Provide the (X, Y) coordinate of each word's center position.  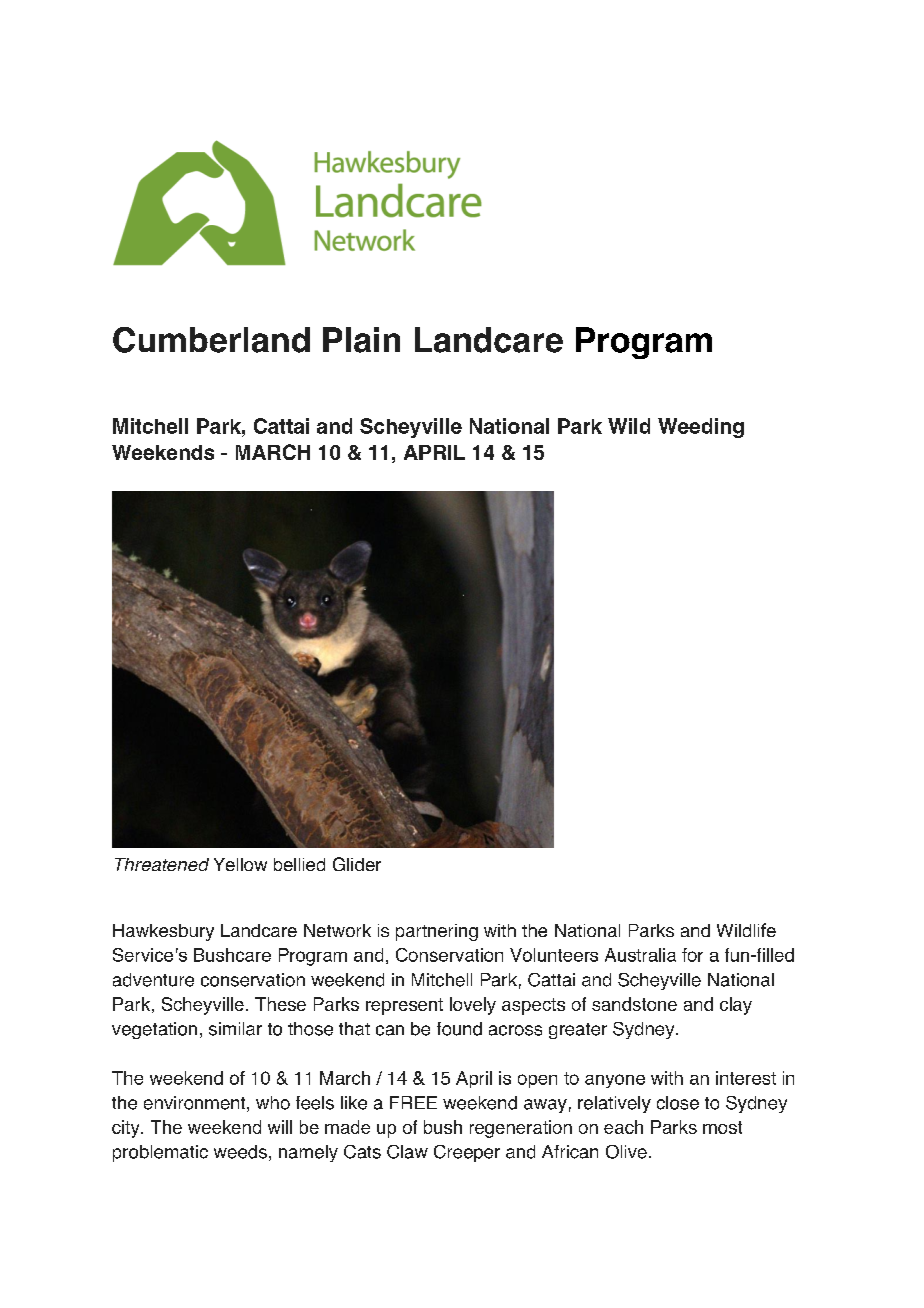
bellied (299, 864)
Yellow (240, 864)
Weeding (701, 428)
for (692, 955)
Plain (361, 340)
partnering (437, 932)
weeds (240, 1152)
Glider (357, 864)
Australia (640, 955)
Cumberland (211, 340)
